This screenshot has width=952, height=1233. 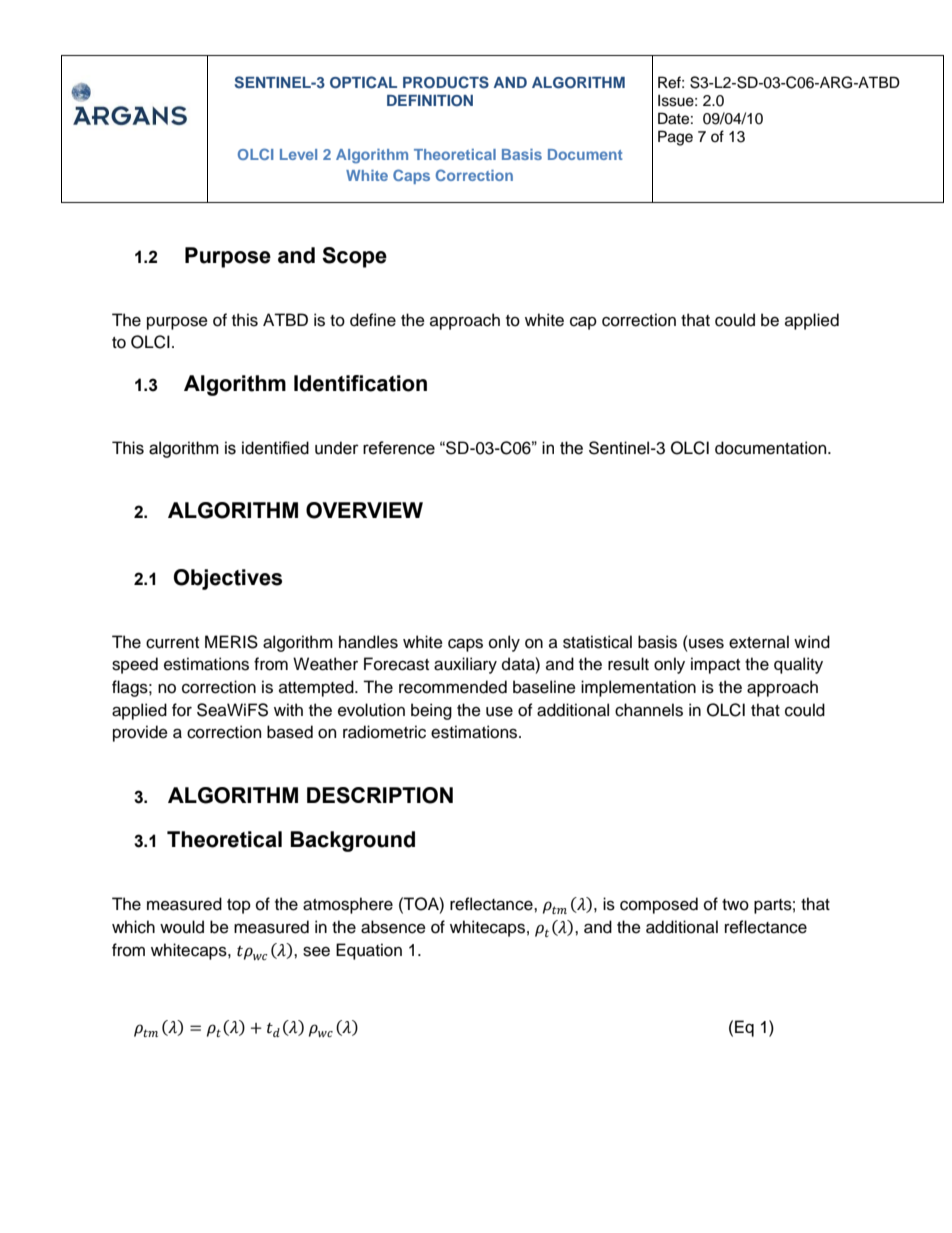 What do you see at coordinates (431, 711) in the screenshot?
I see `being` at bounding box center [431, 711].
